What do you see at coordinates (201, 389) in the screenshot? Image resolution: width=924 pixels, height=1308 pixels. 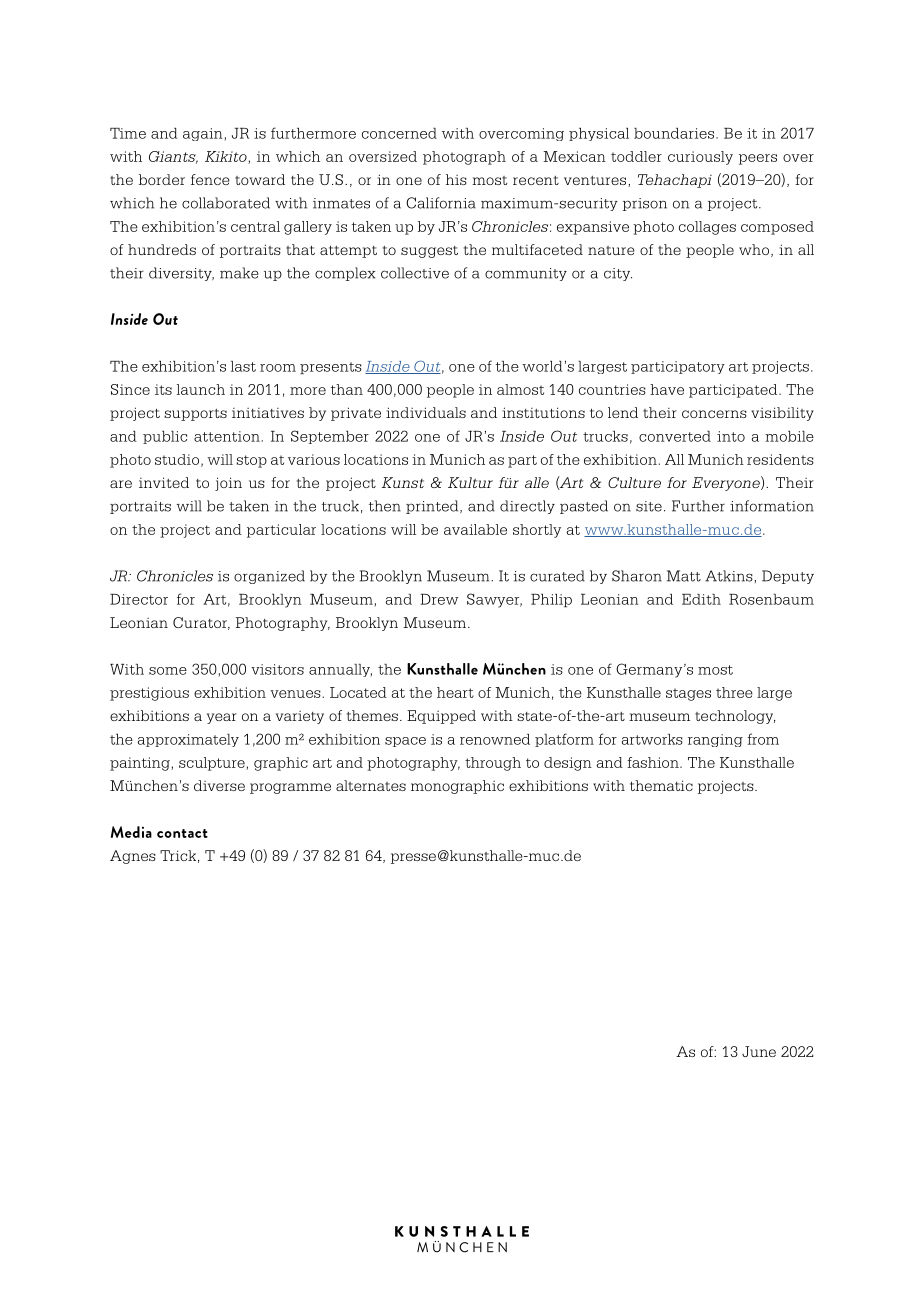 I see `launch` at bounding box center [201, 389].
